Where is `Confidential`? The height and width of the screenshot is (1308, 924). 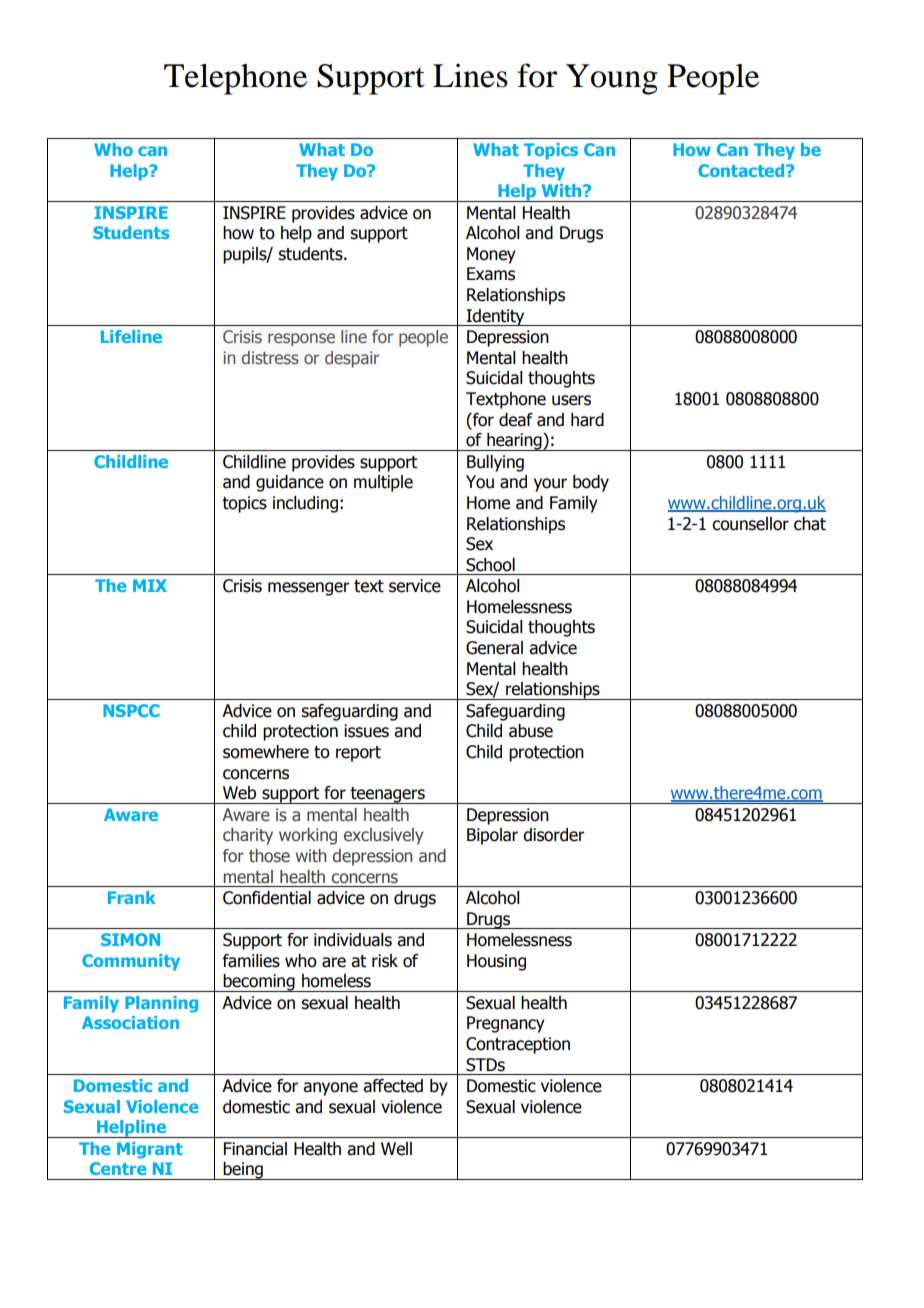 Confidential is located at coordinates (267, 898).
